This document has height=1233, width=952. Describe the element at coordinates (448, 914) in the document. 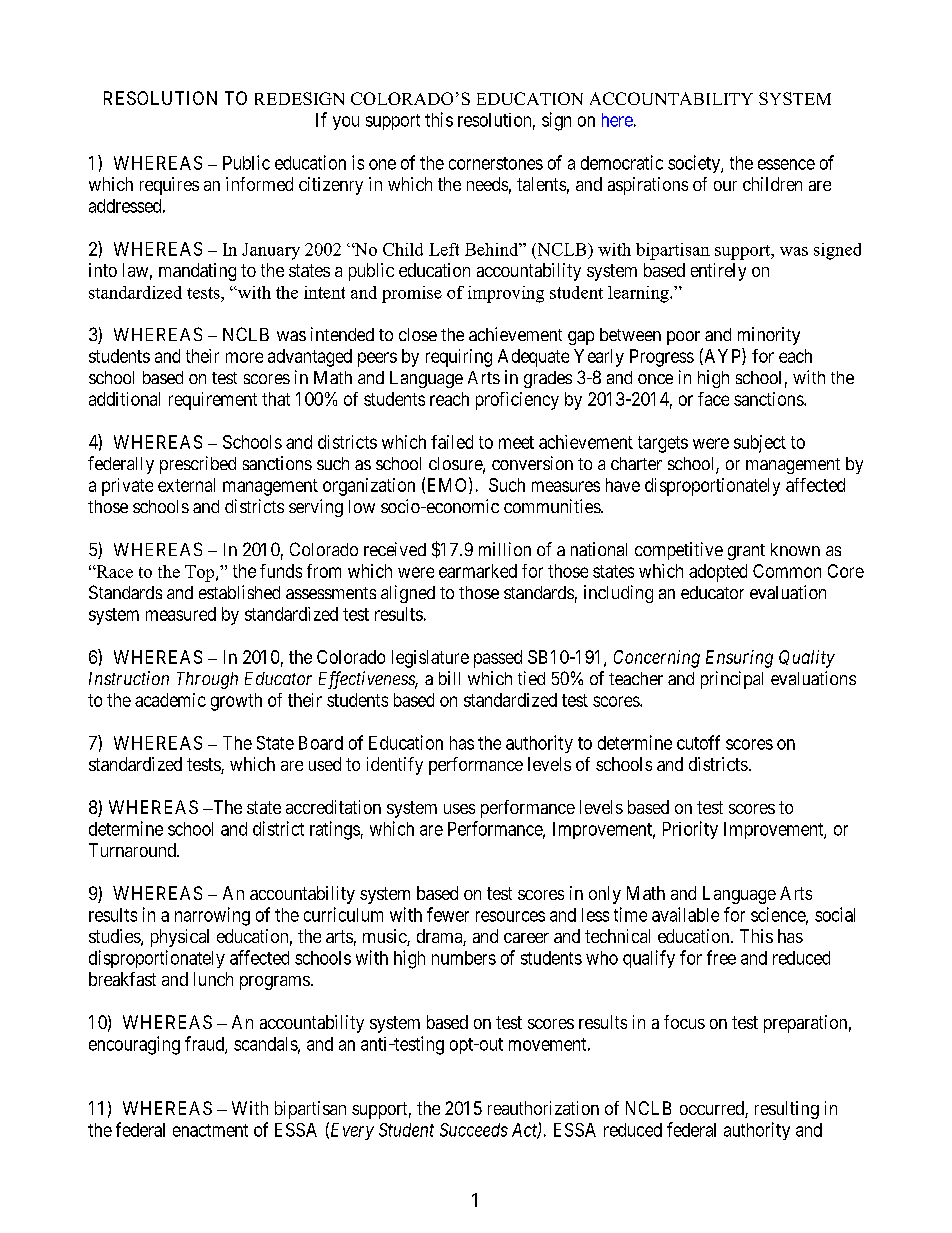

I see `fewer` at that location.
